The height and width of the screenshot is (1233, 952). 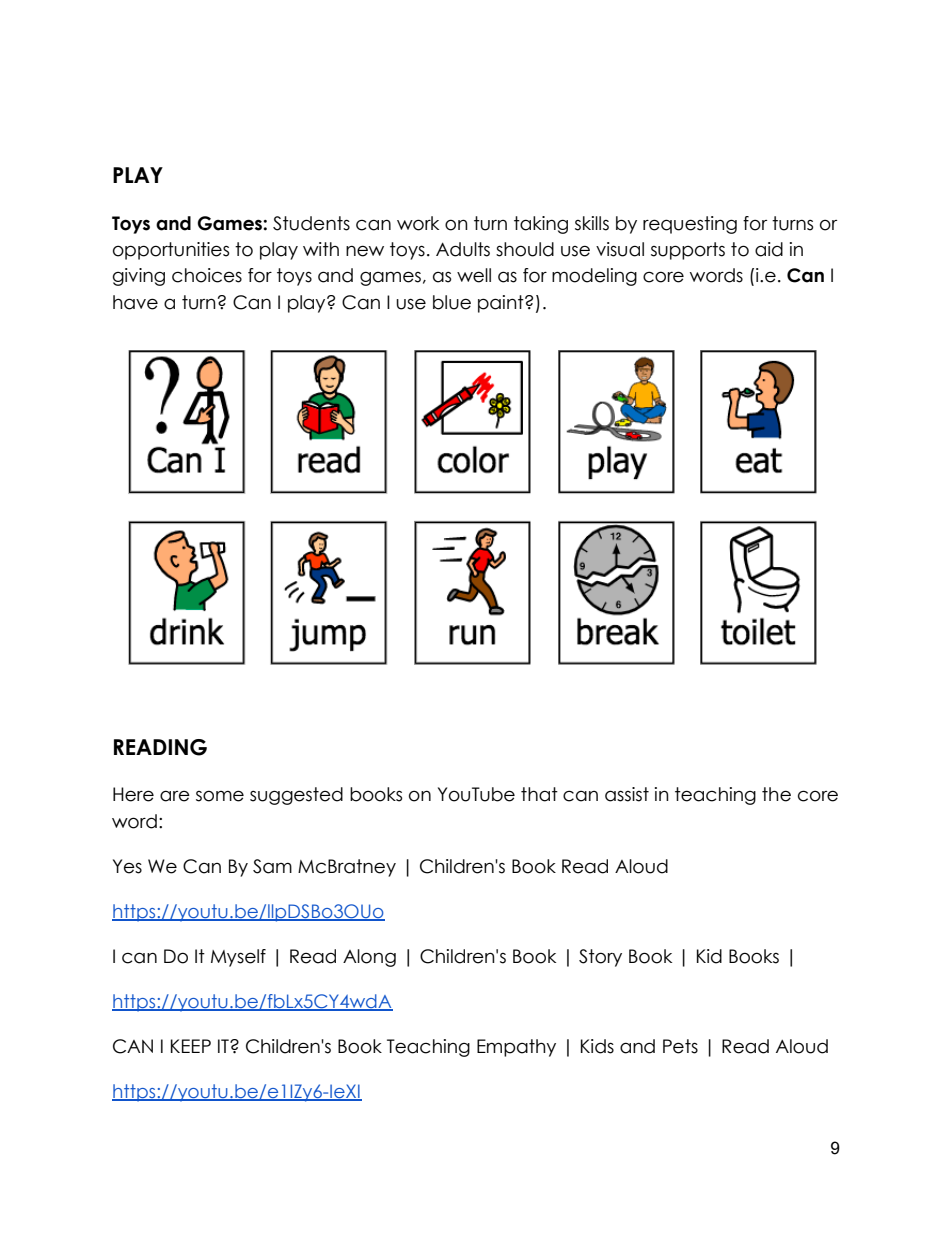 I want to click on assist, so click(x=627, y=794).
